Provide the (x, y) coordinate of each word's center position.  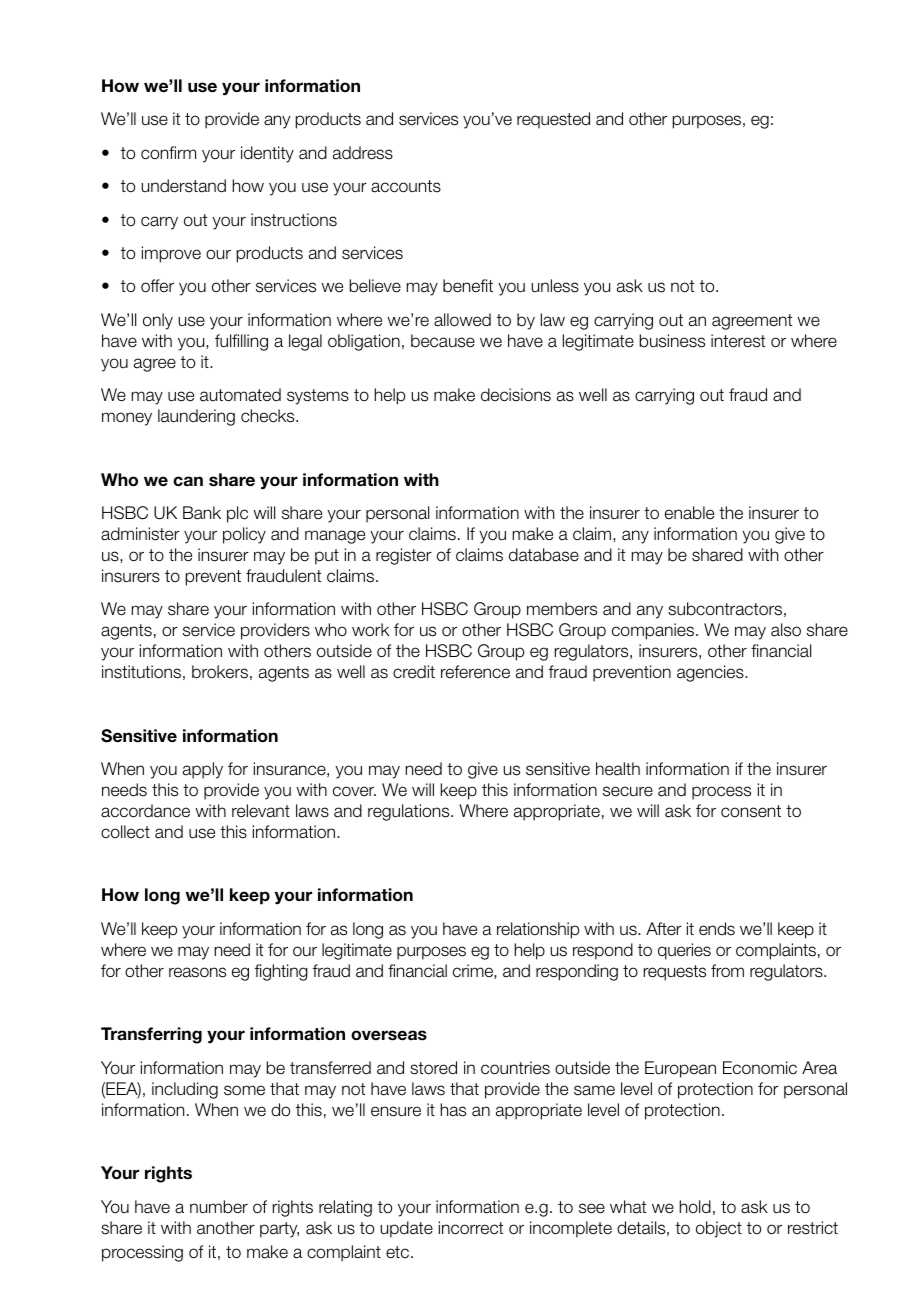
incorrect (471, 1228)
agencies (711, 673)
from (727, 971)
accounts (406, 186)
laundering (196, 417)
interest (738, 341)
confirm (168, 153)
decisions (516, 395)
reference (475, 672)
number (219, 1207)
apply (203, 770)
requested (553, 120)
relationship (538, 930)
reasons (197, 972)
